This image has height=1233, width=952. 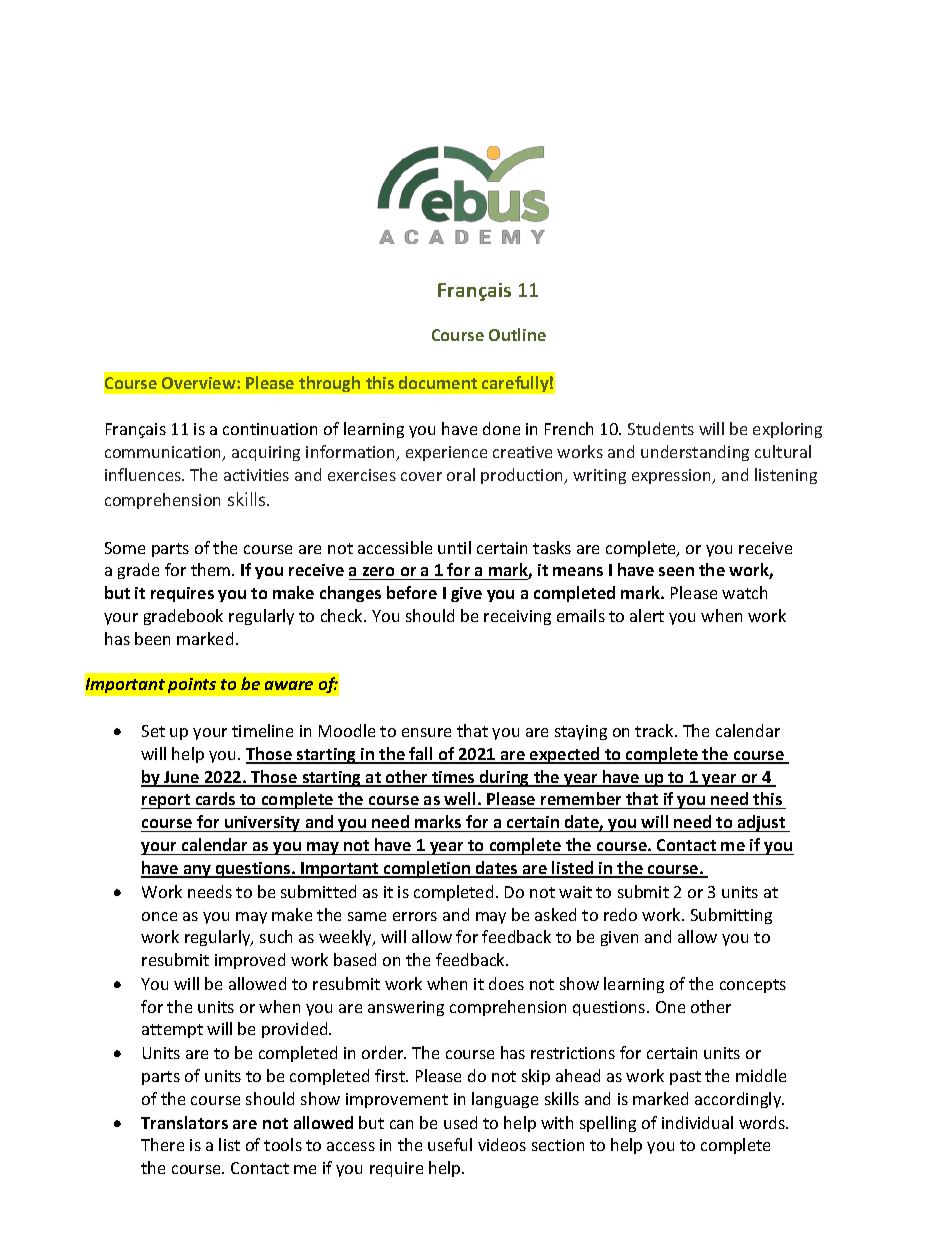 I want to click on completion, so click(x=427, y=869).
